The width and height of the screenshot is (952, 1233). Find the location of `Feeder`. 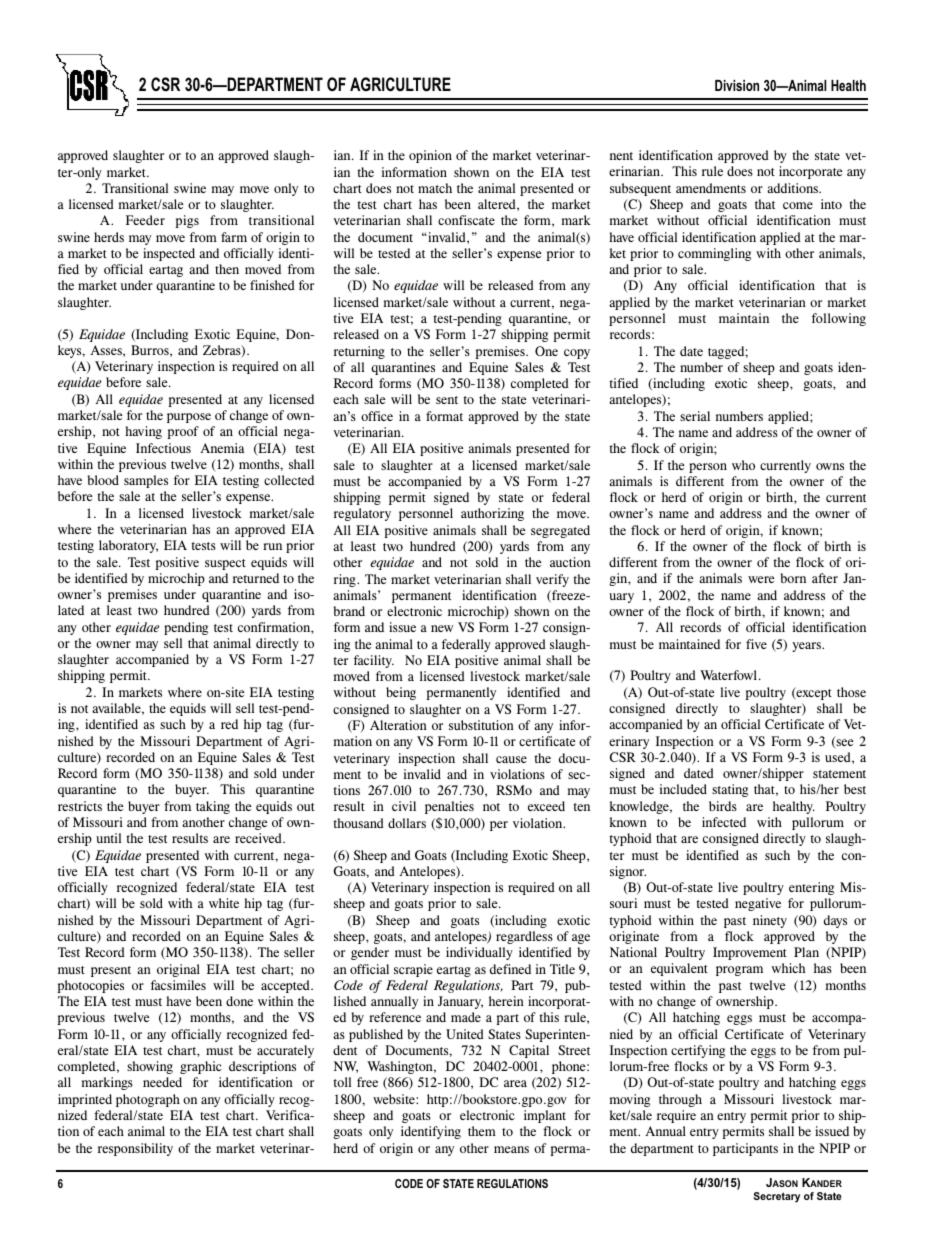

Feeder is located at coordinates (145, 220).
